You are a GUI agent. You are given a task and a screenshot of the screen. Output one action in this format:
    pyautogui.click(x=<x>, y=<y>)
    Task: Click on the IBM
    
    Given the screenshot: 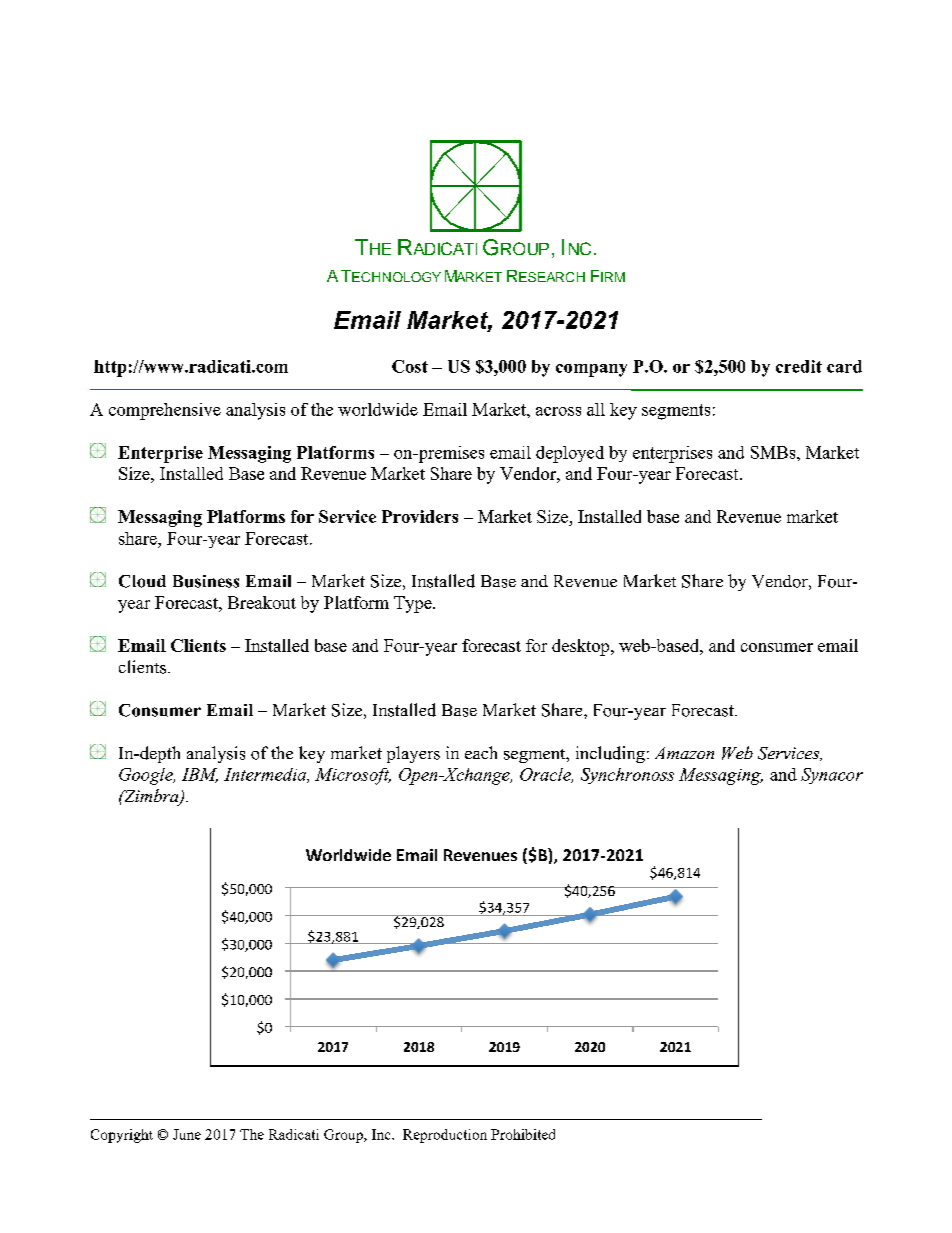 What is the action you would take?
    pyautogui.click(x=200, y=775)
